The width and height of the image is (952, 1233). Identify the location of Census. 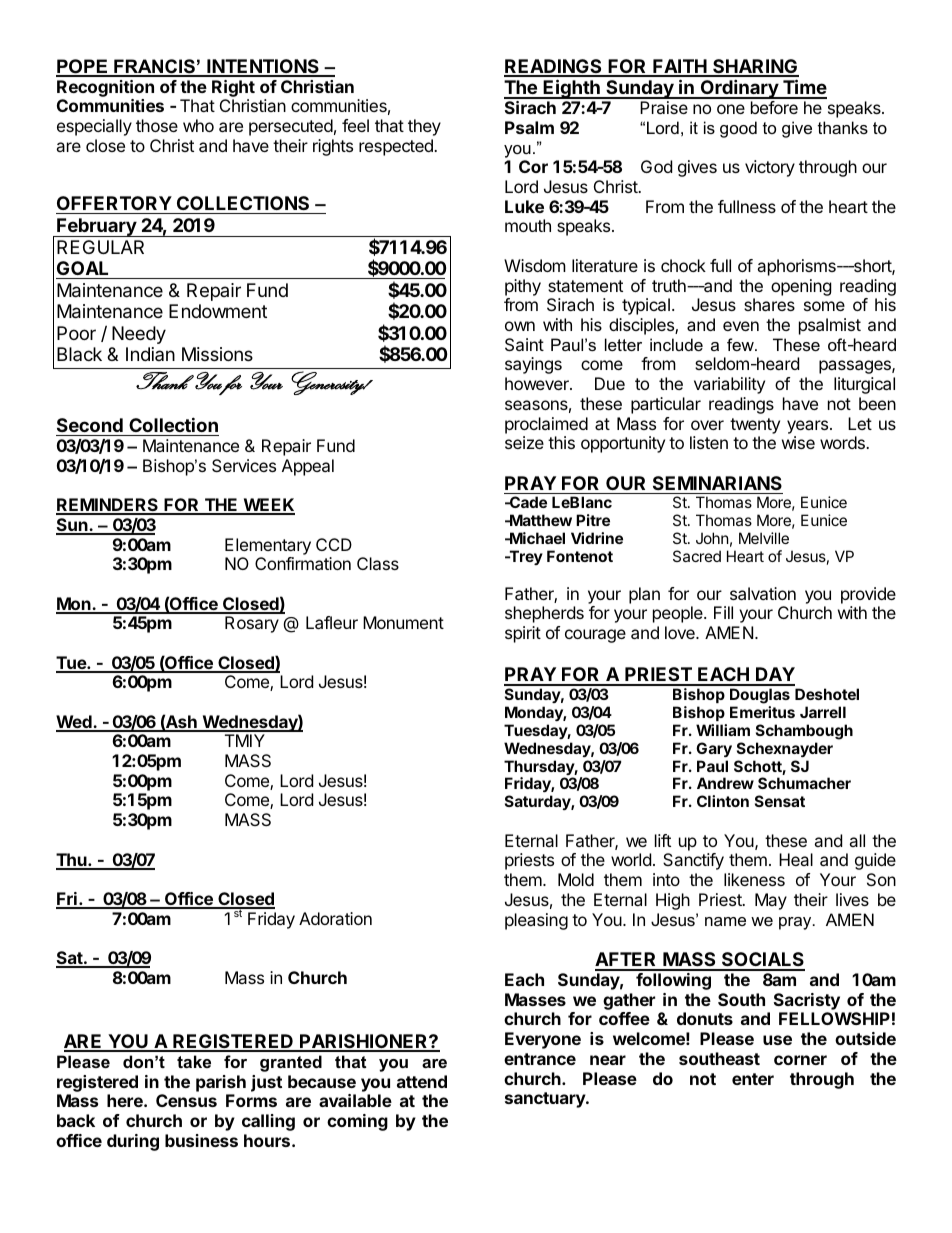
(186, 1100).
